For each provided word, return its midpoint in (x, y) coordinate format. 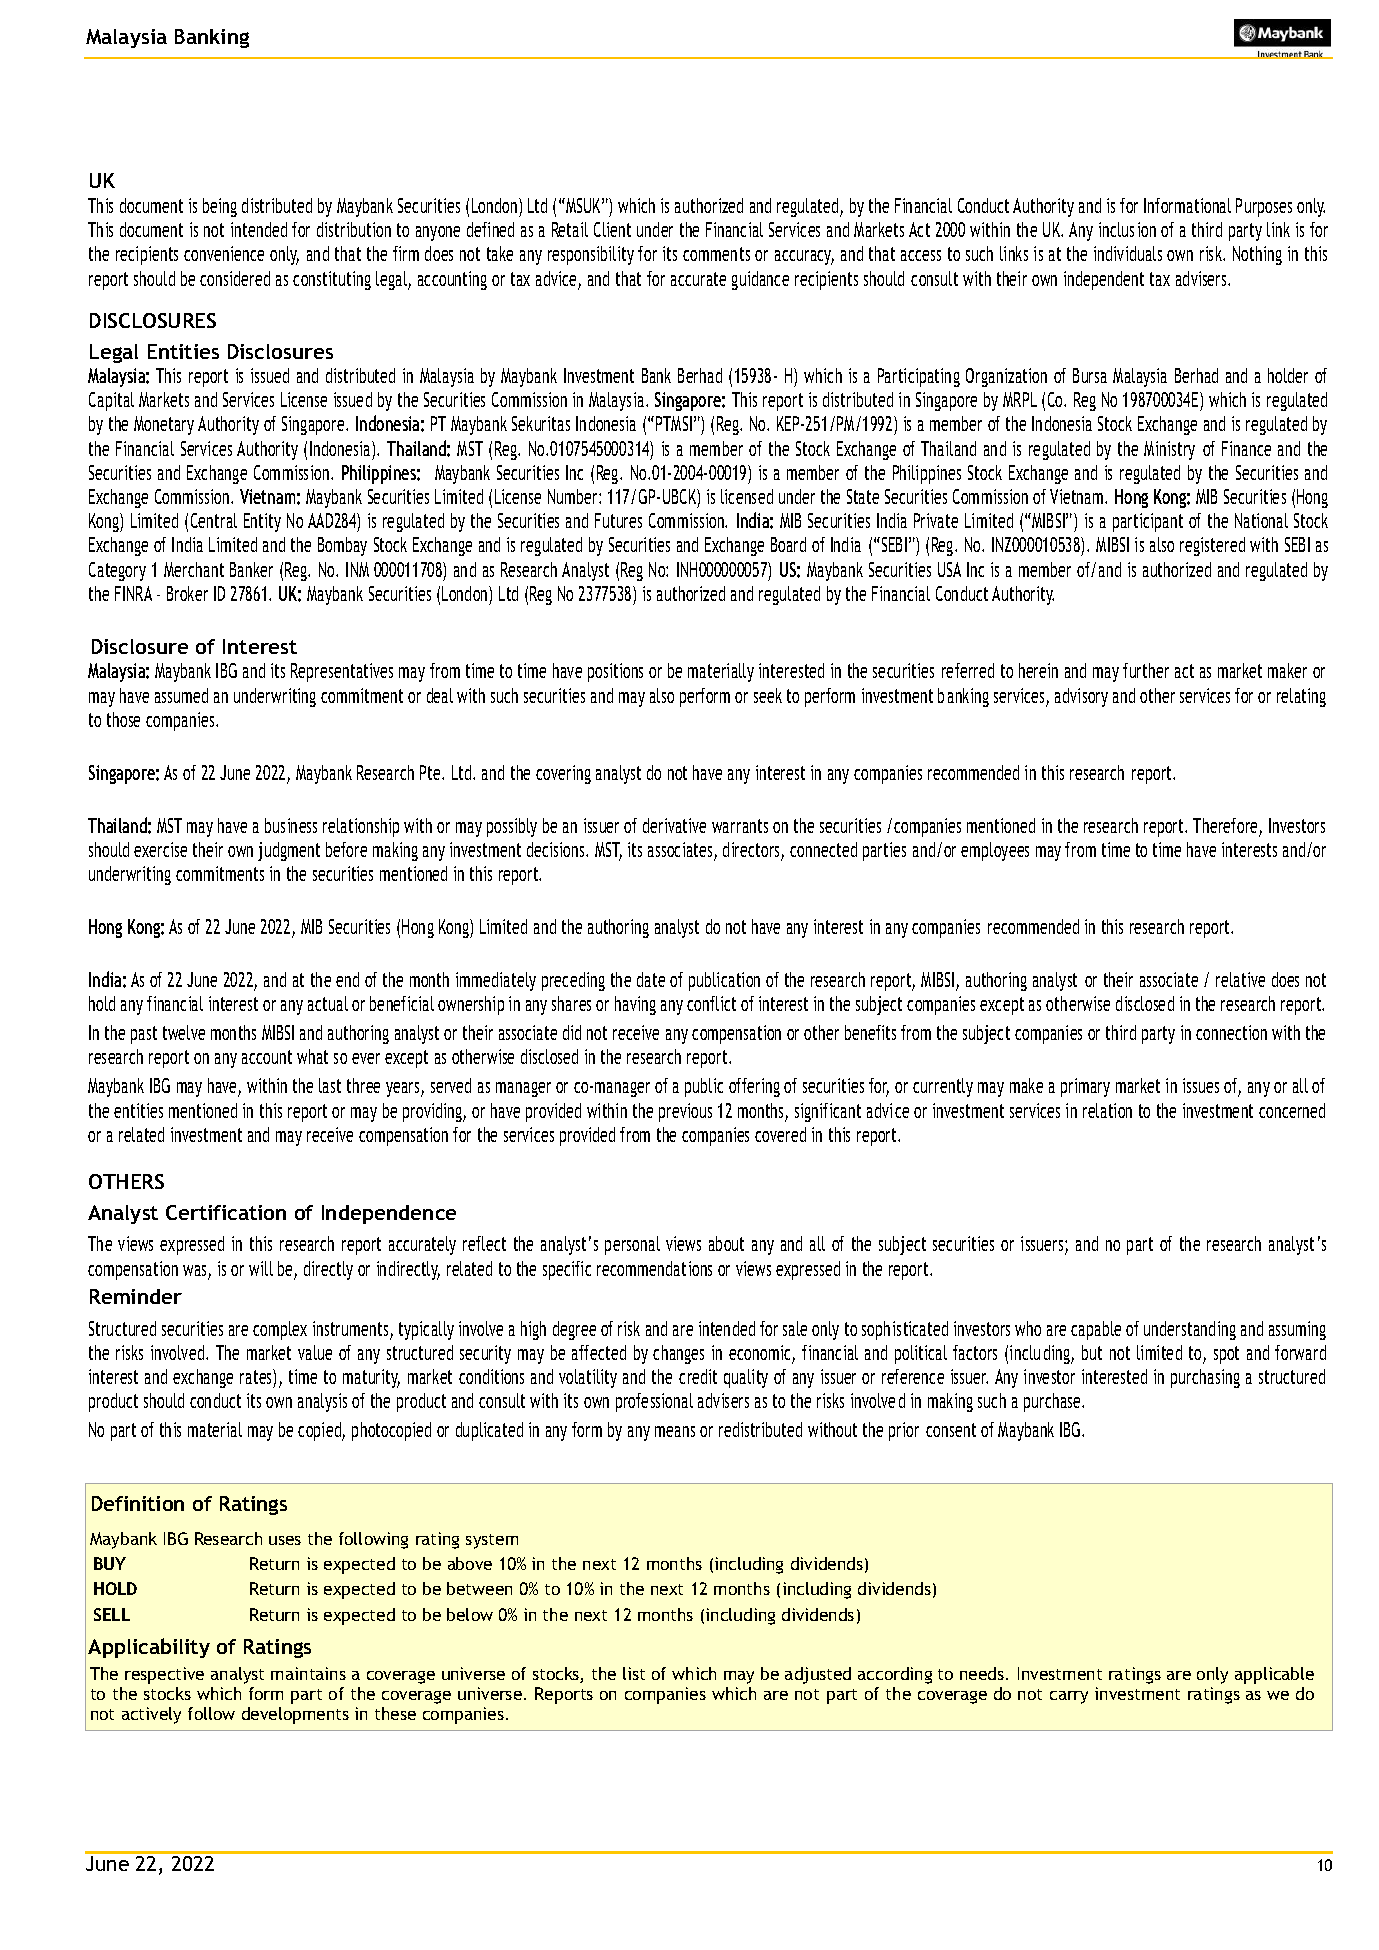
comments (716, 254)
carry (1069, 1697)
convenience (224, 253)
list (634, 1673)
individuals (1128, 253)
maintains (308, 1673)
